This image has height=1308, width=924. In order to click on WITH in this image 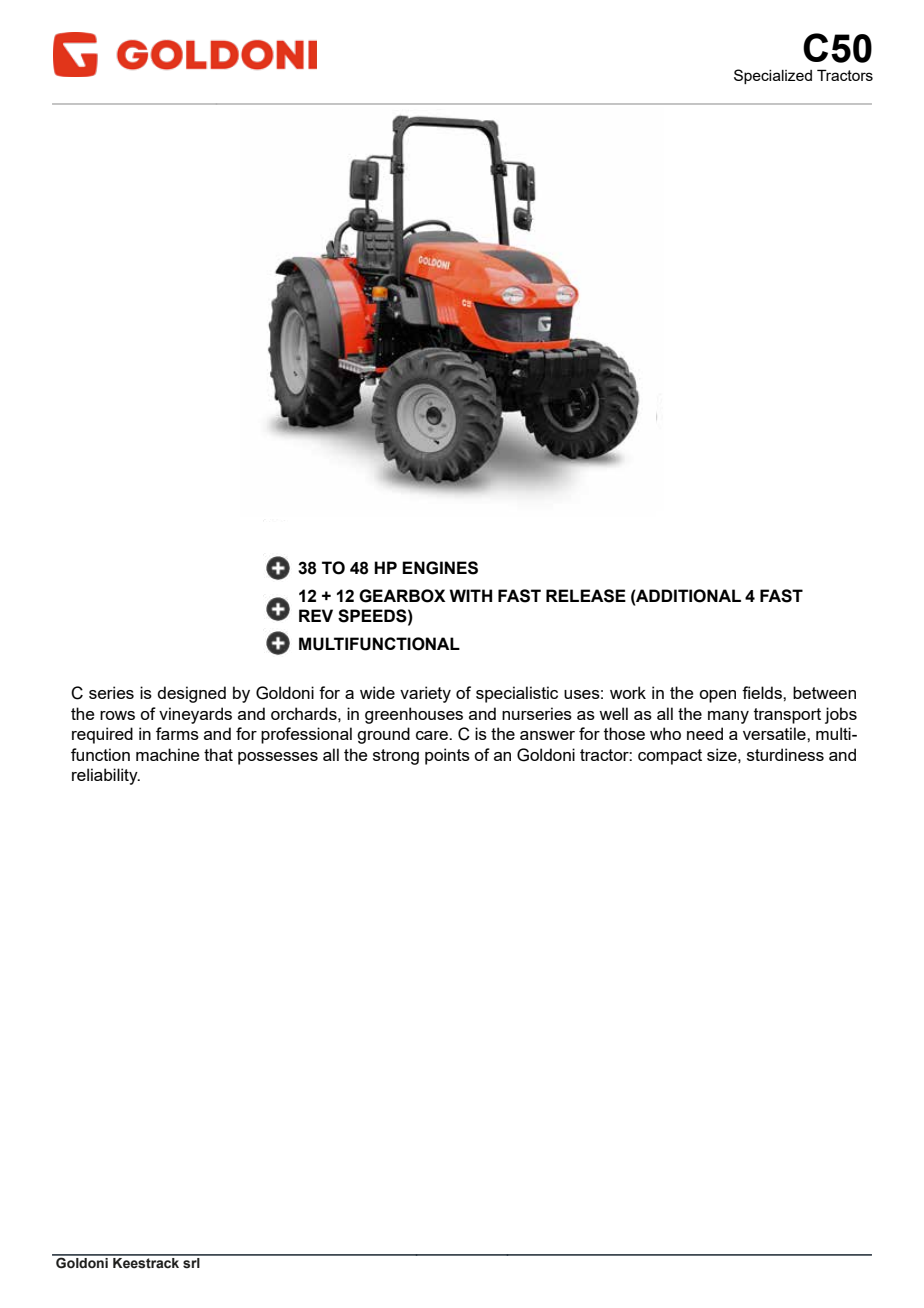, I will do `click(470, 595)`.
